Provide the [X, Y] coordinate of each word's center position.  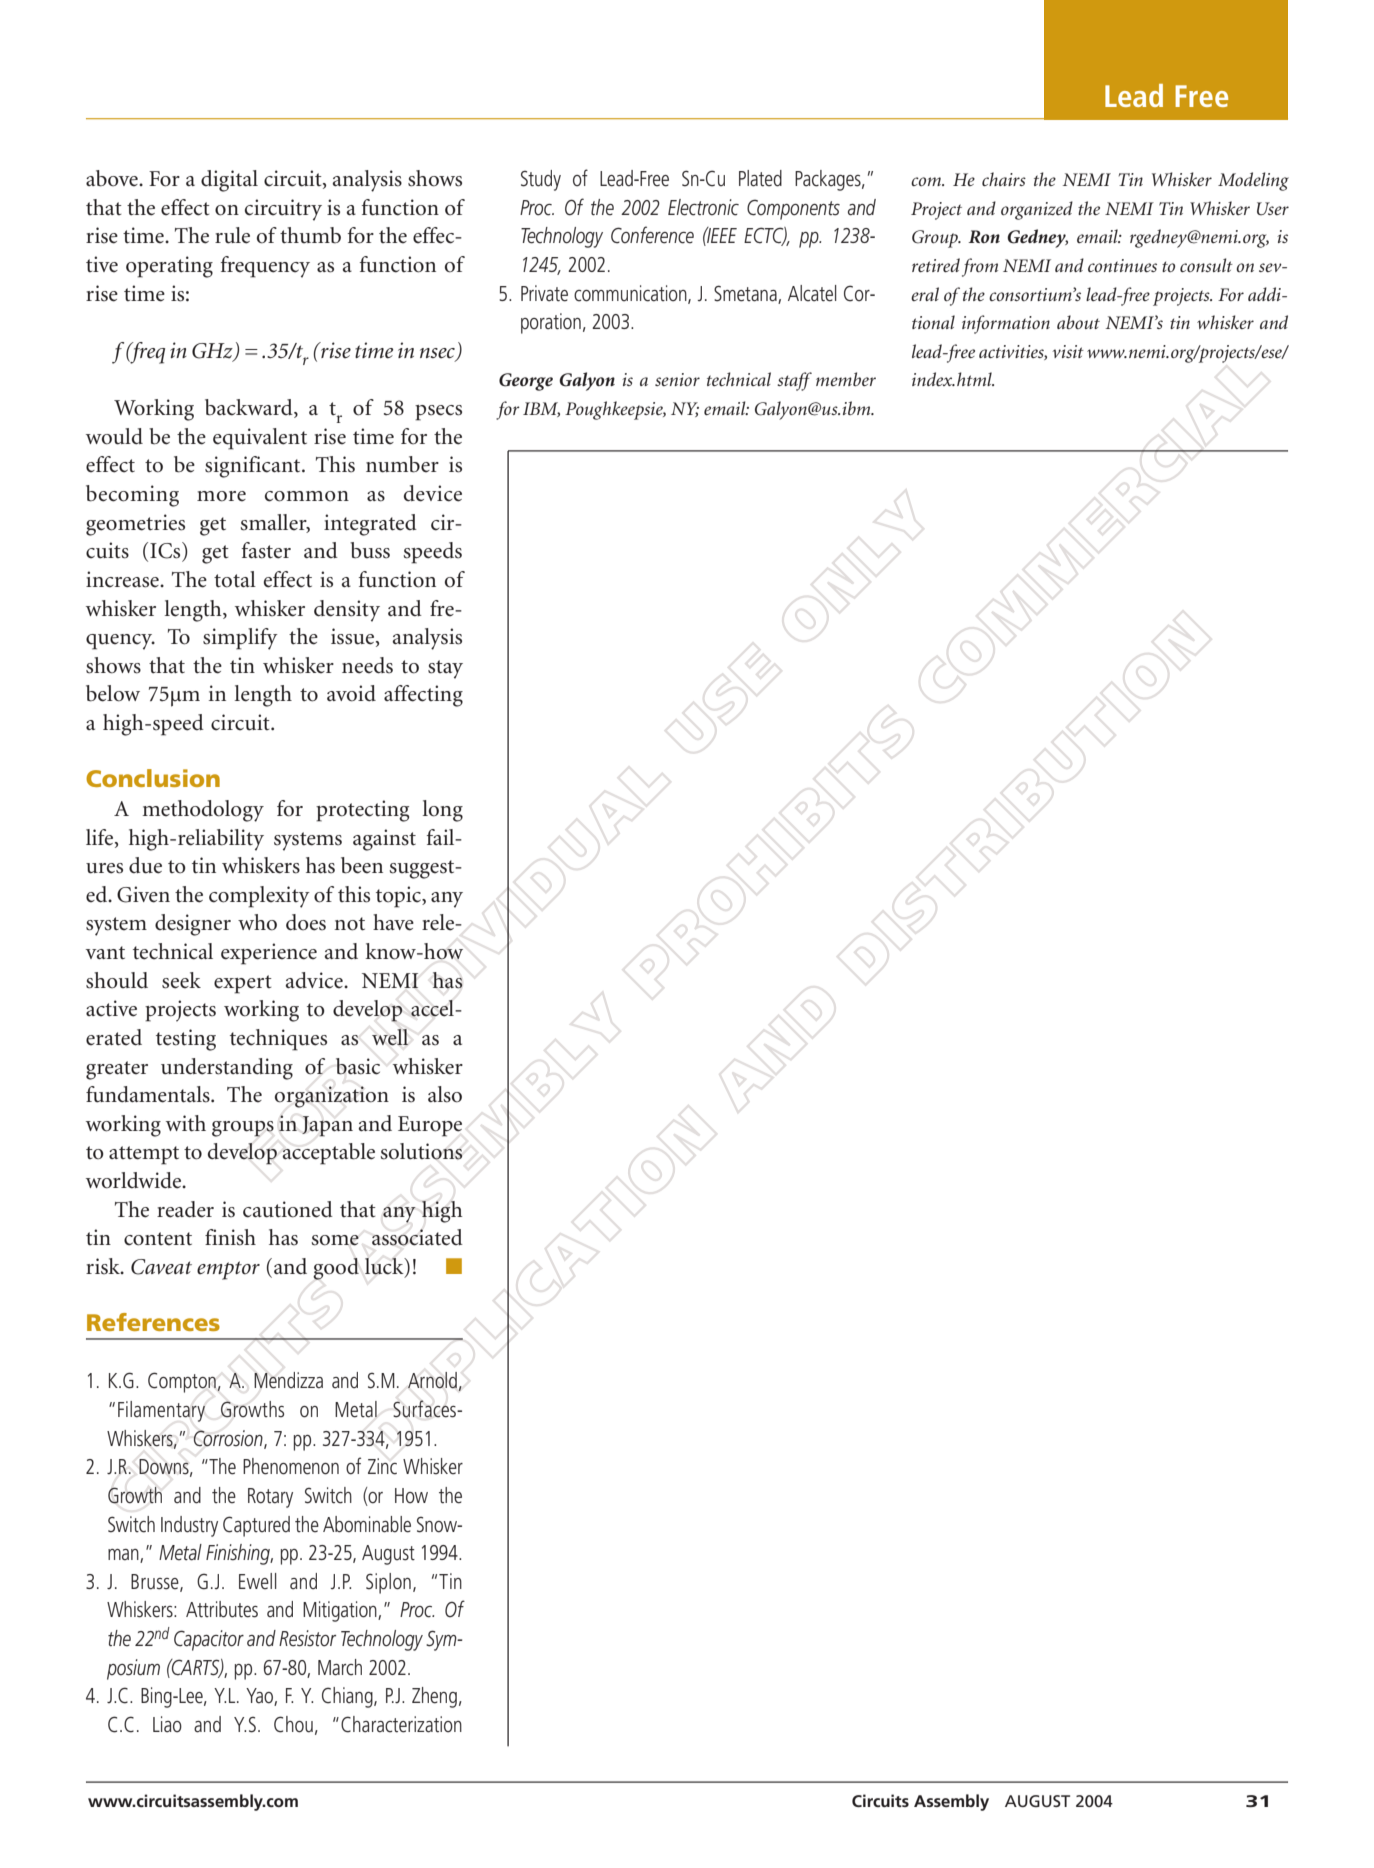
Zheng [434, 1697]
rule [232, 235]
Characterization [401, 1724]
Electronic [703, 207]
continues [1122, 265]
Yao [260, 1697]
